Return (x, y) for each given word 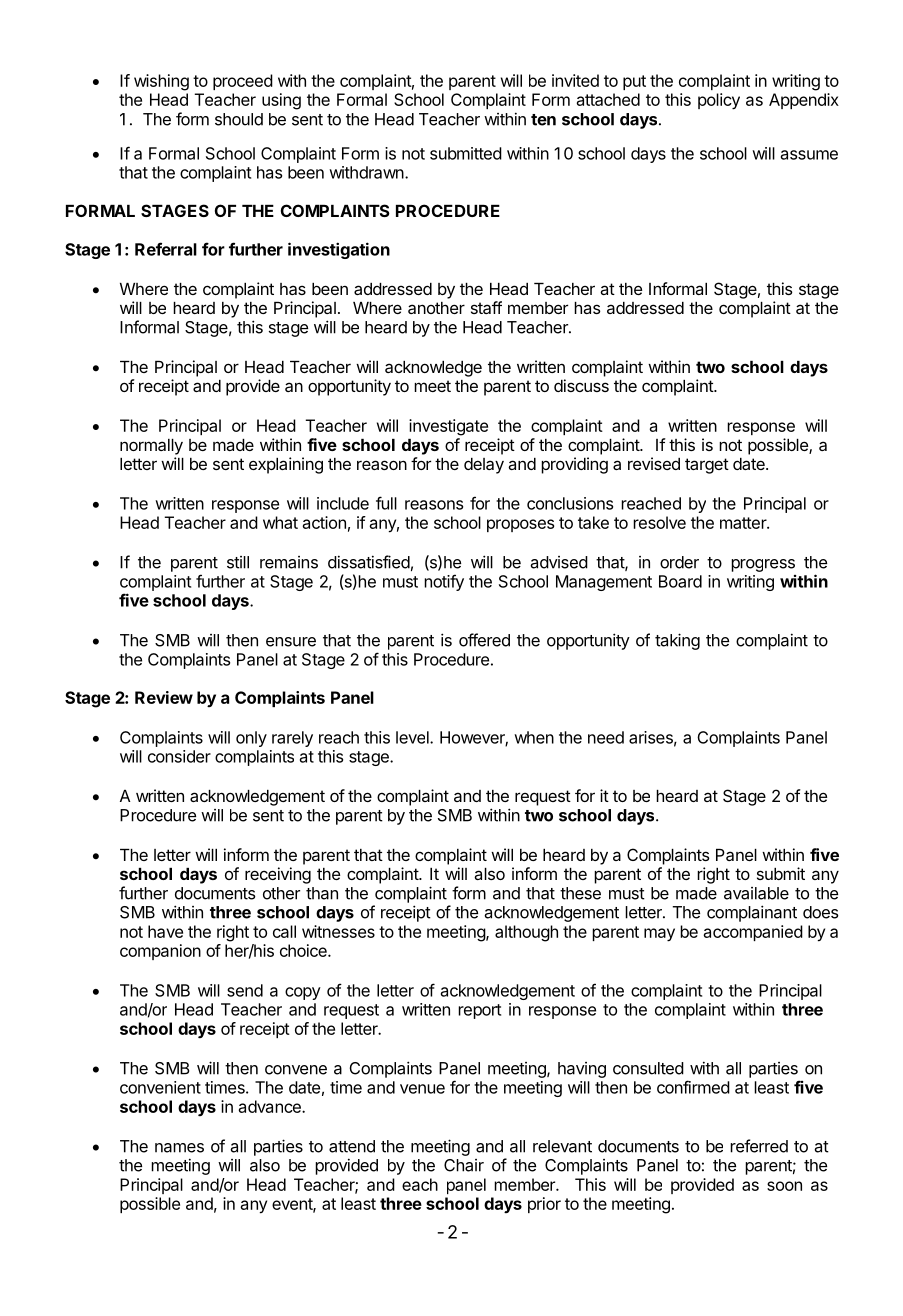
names (179, 1148)
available (756, 893)
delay (484, 466)
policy (719, 101)
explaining (286, 465)
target (707, 466)
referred (759, 1146)
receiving (278, 875)
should (239, 119)
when (534, 737)
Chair (464, 1165)
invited (575, 80)
